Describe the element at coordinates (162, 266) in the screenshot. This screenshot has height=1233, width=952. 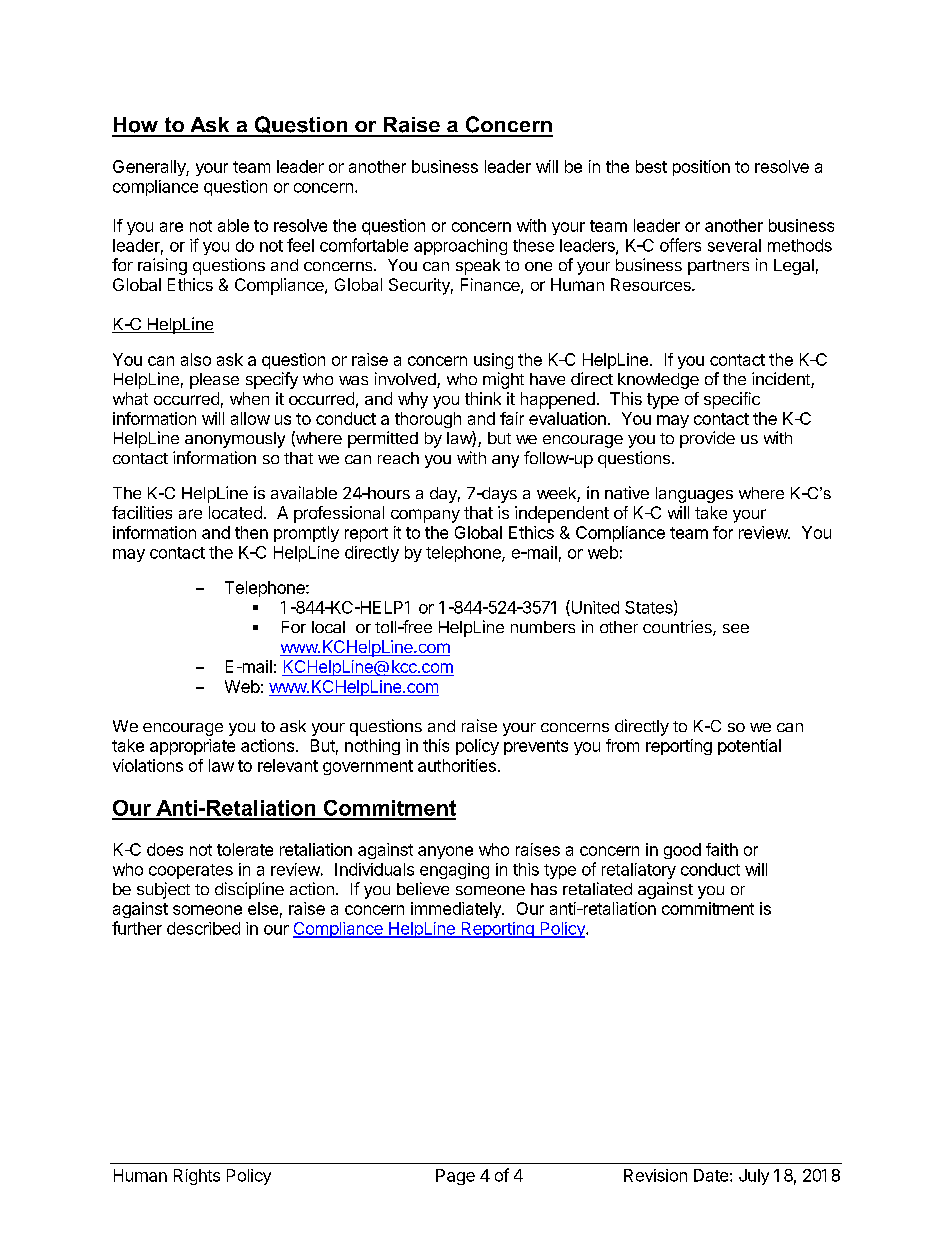
I see `raising` at that location.
